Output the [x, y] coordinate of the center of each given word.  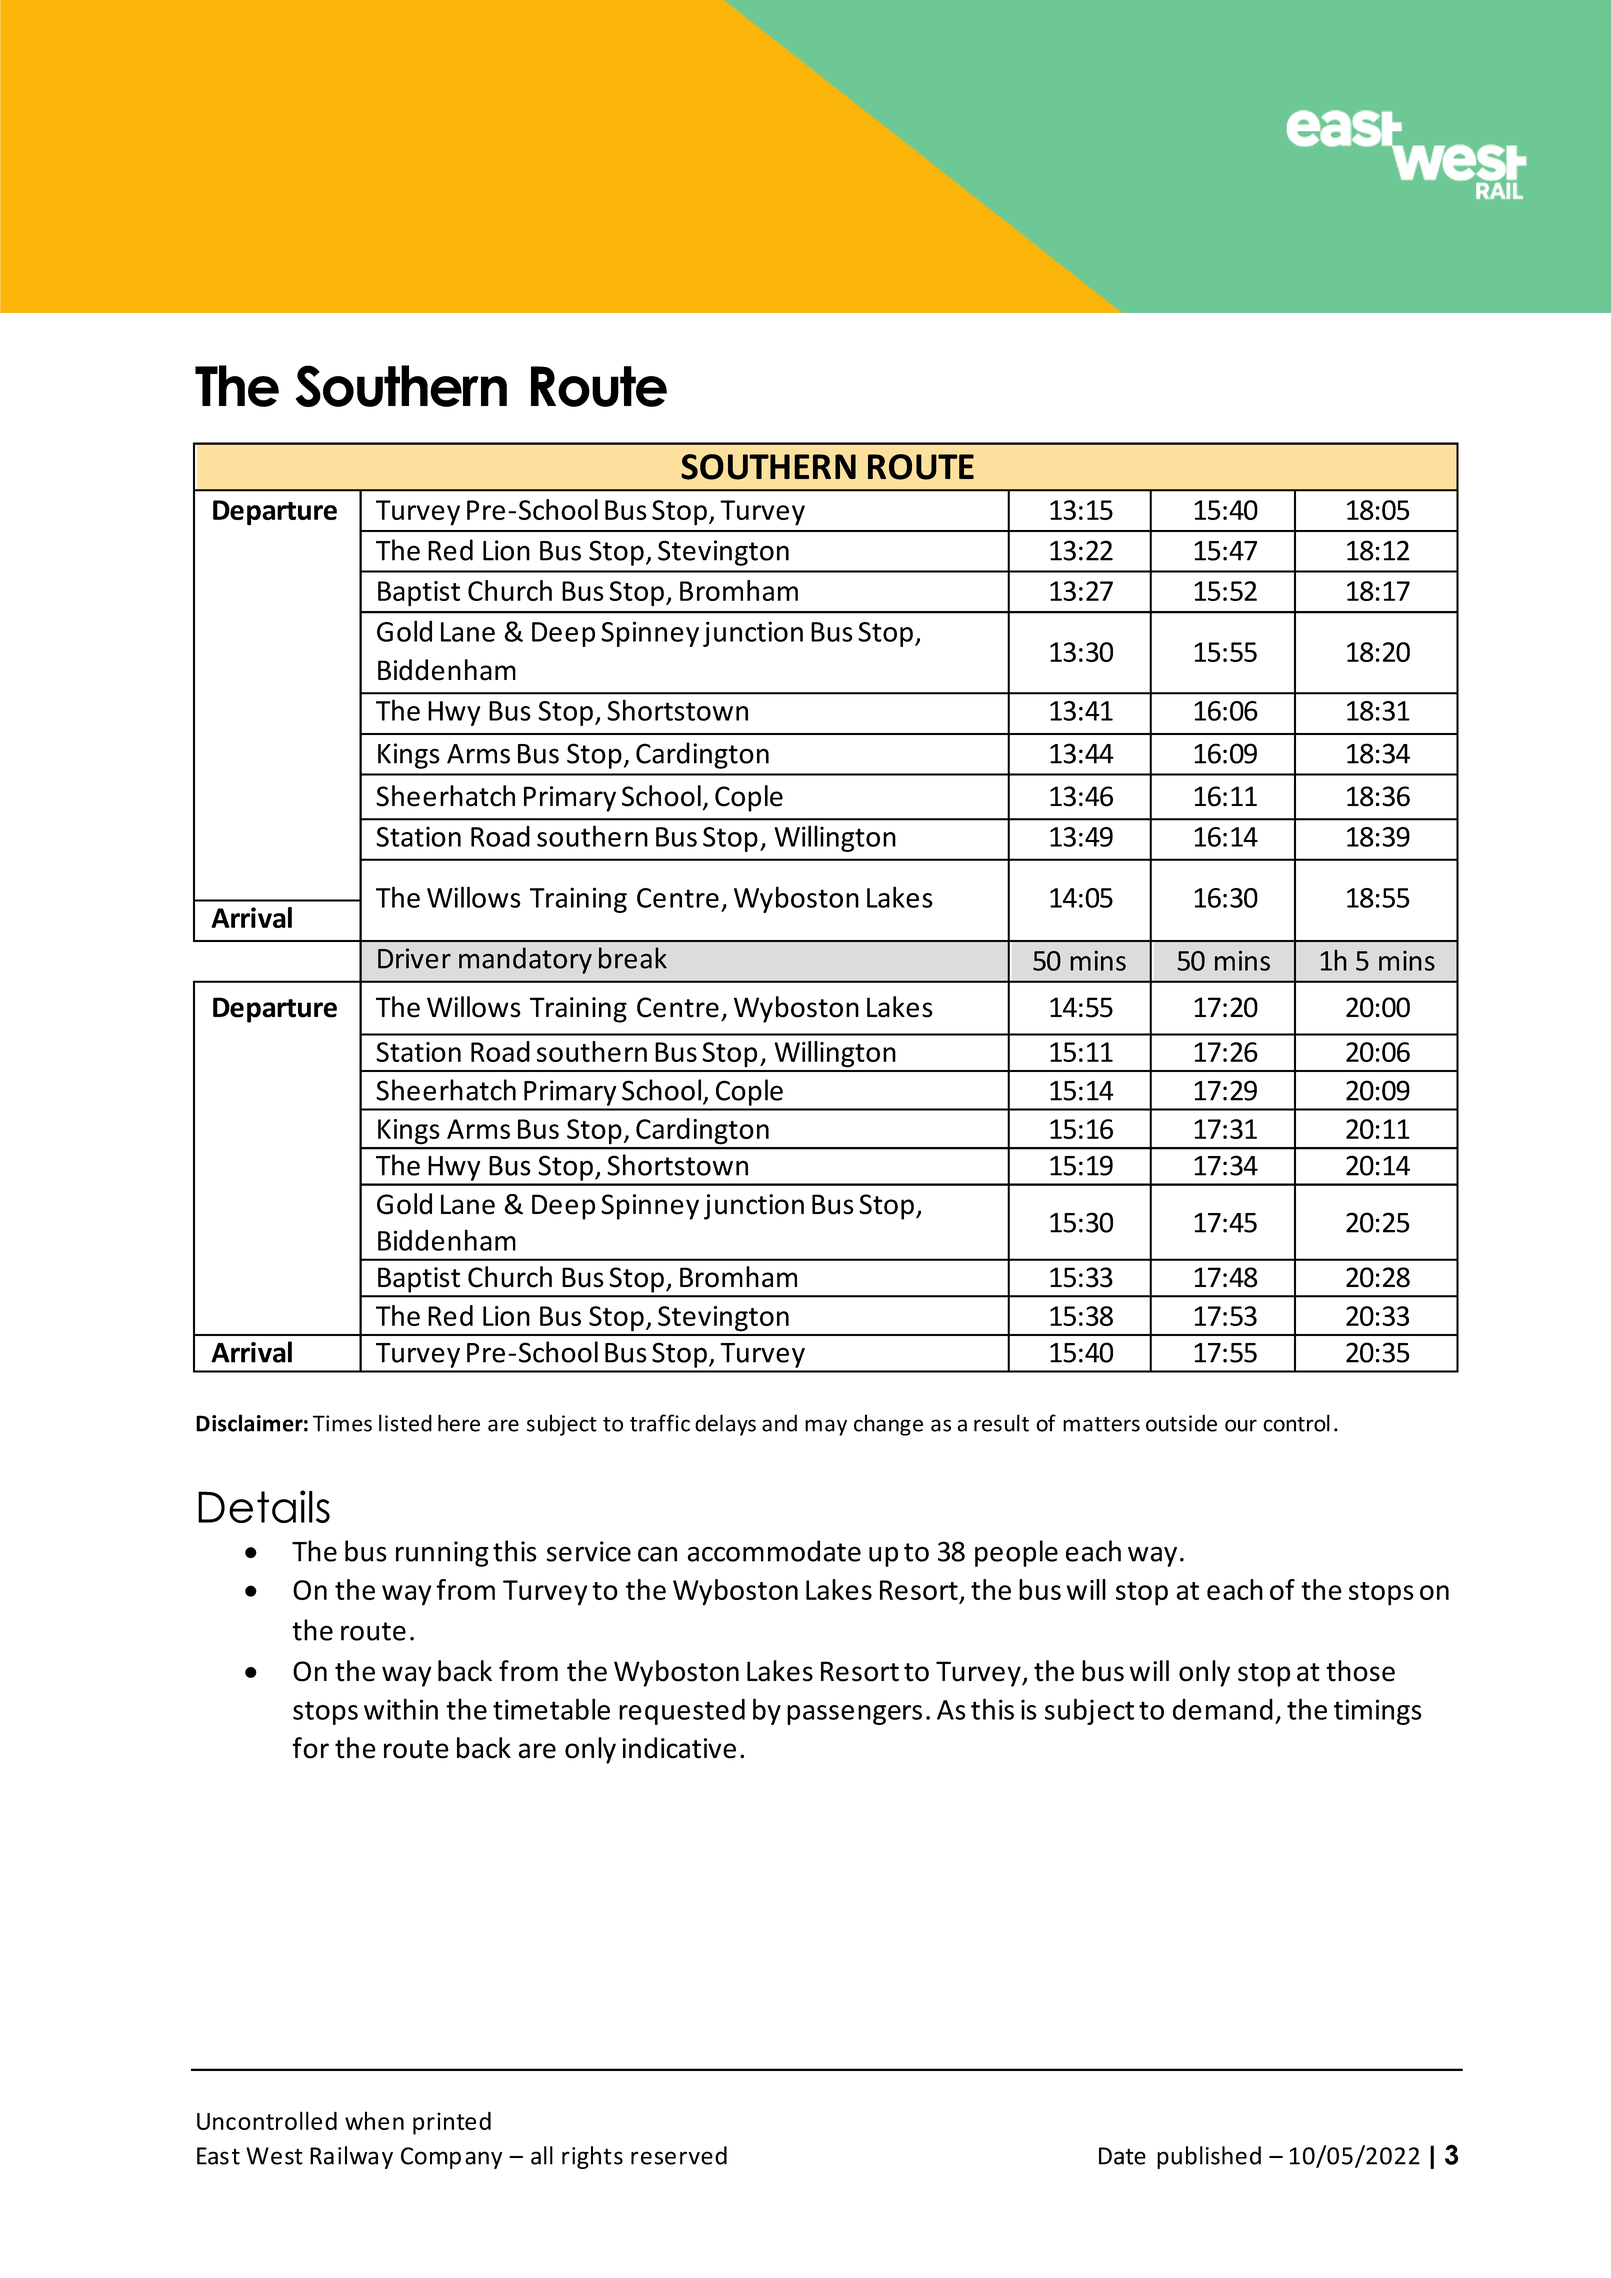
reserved [679, 2155]
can [657, 1554]
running [442, 1554]
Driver [414, 958]
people [1016, 1553]
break [633, 958]
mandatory [525, 960]
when [374, 2120]
